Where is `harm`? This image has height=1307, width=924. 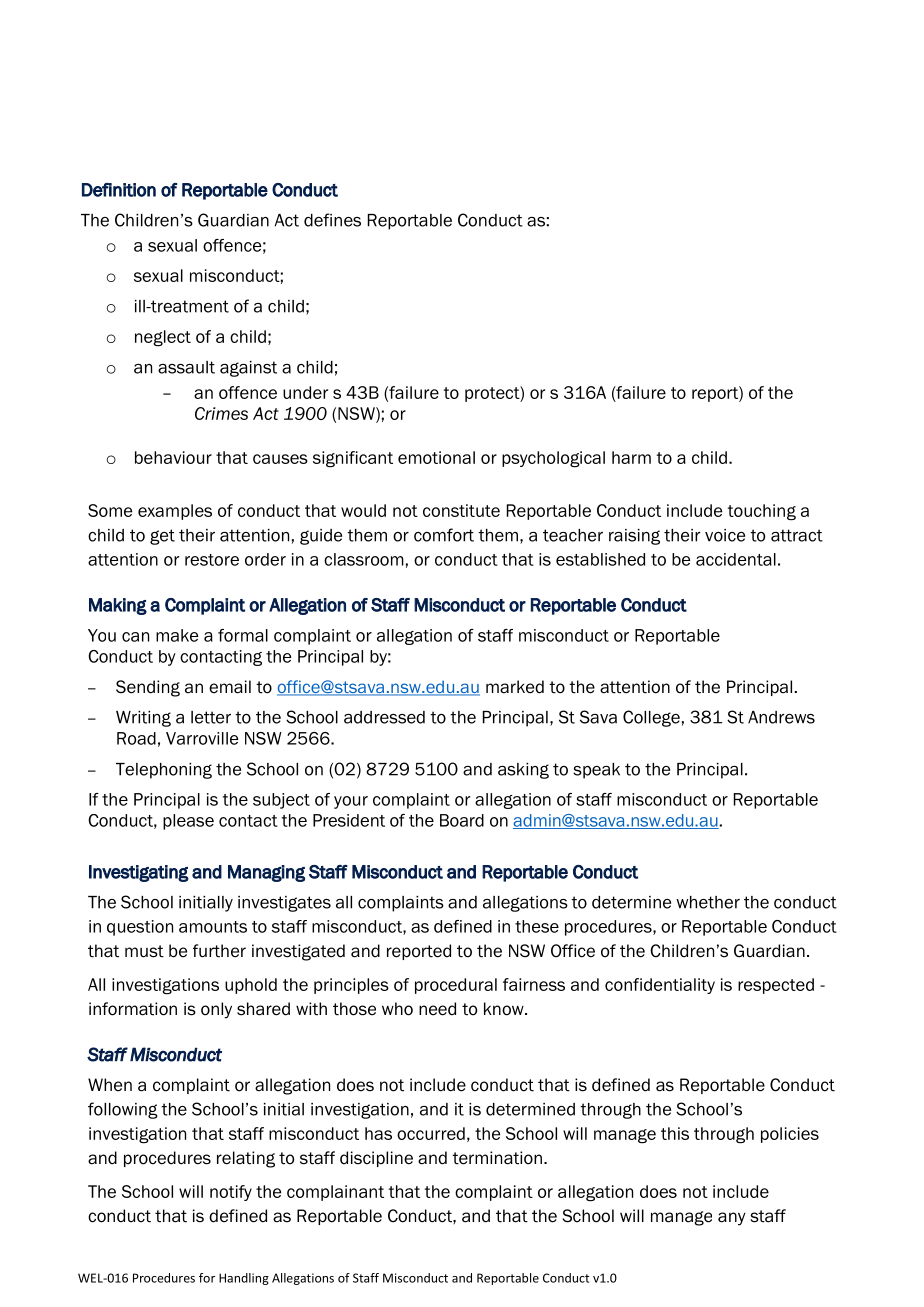 harm is located at coordinates (631, 457).
